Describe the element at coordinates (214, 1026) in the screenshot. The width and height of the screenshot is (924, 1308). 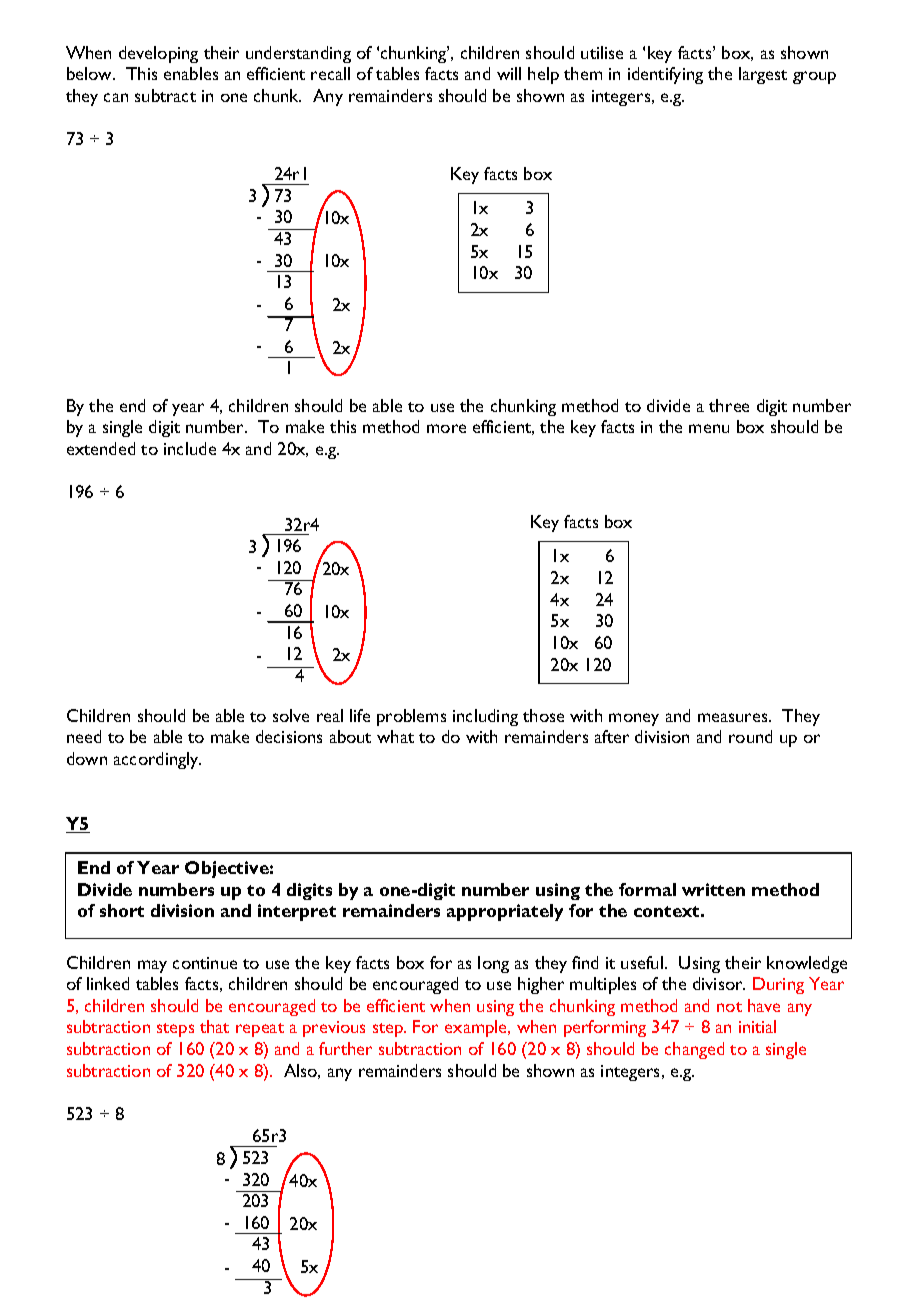
I see `that` at that location.
